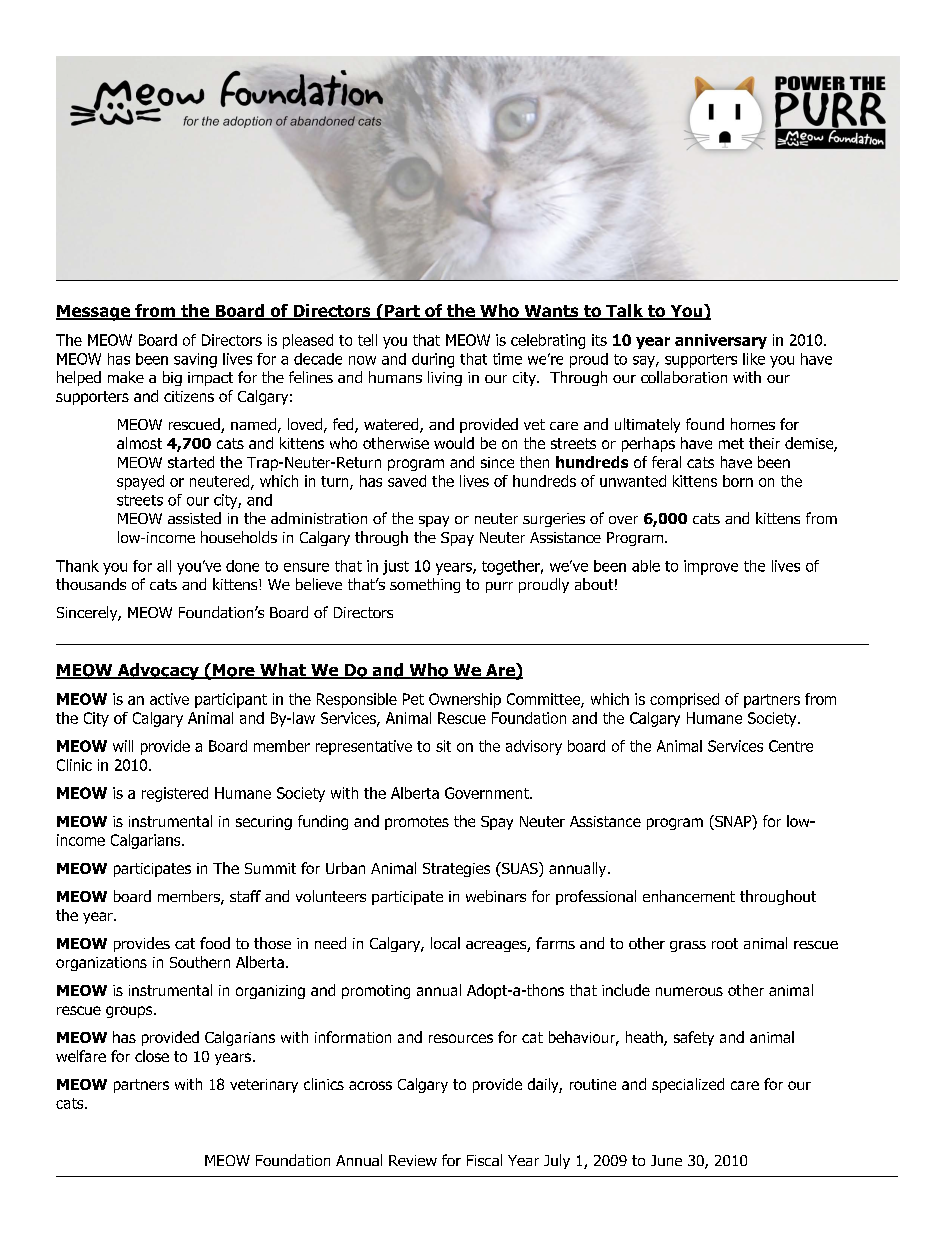 Image resolution: width=952 pixels, height=1233 pixels. I want to click on saving, so click(195, 360).
